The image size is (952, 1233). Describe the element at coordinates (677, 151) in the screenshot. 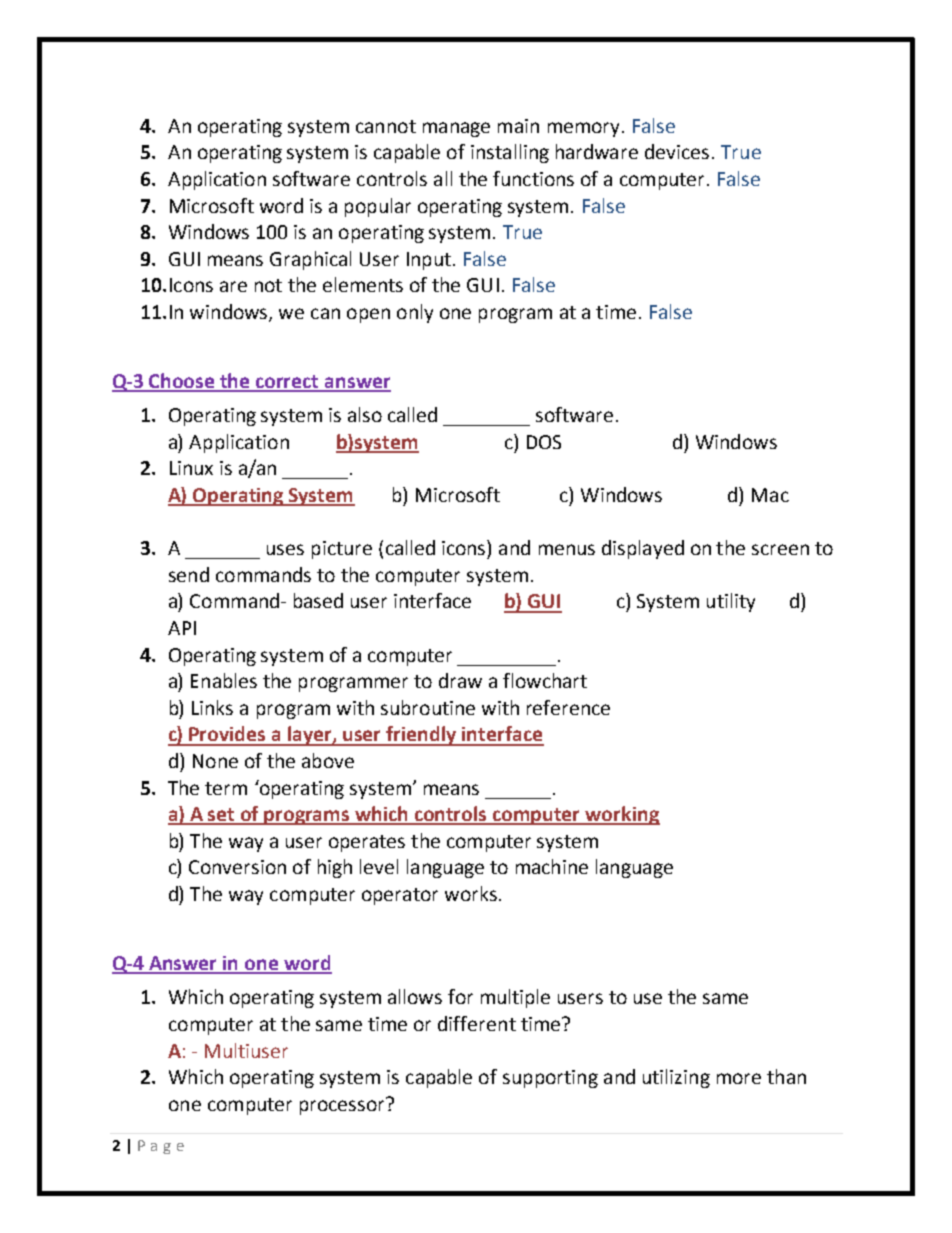

I see `devices` at that location.
